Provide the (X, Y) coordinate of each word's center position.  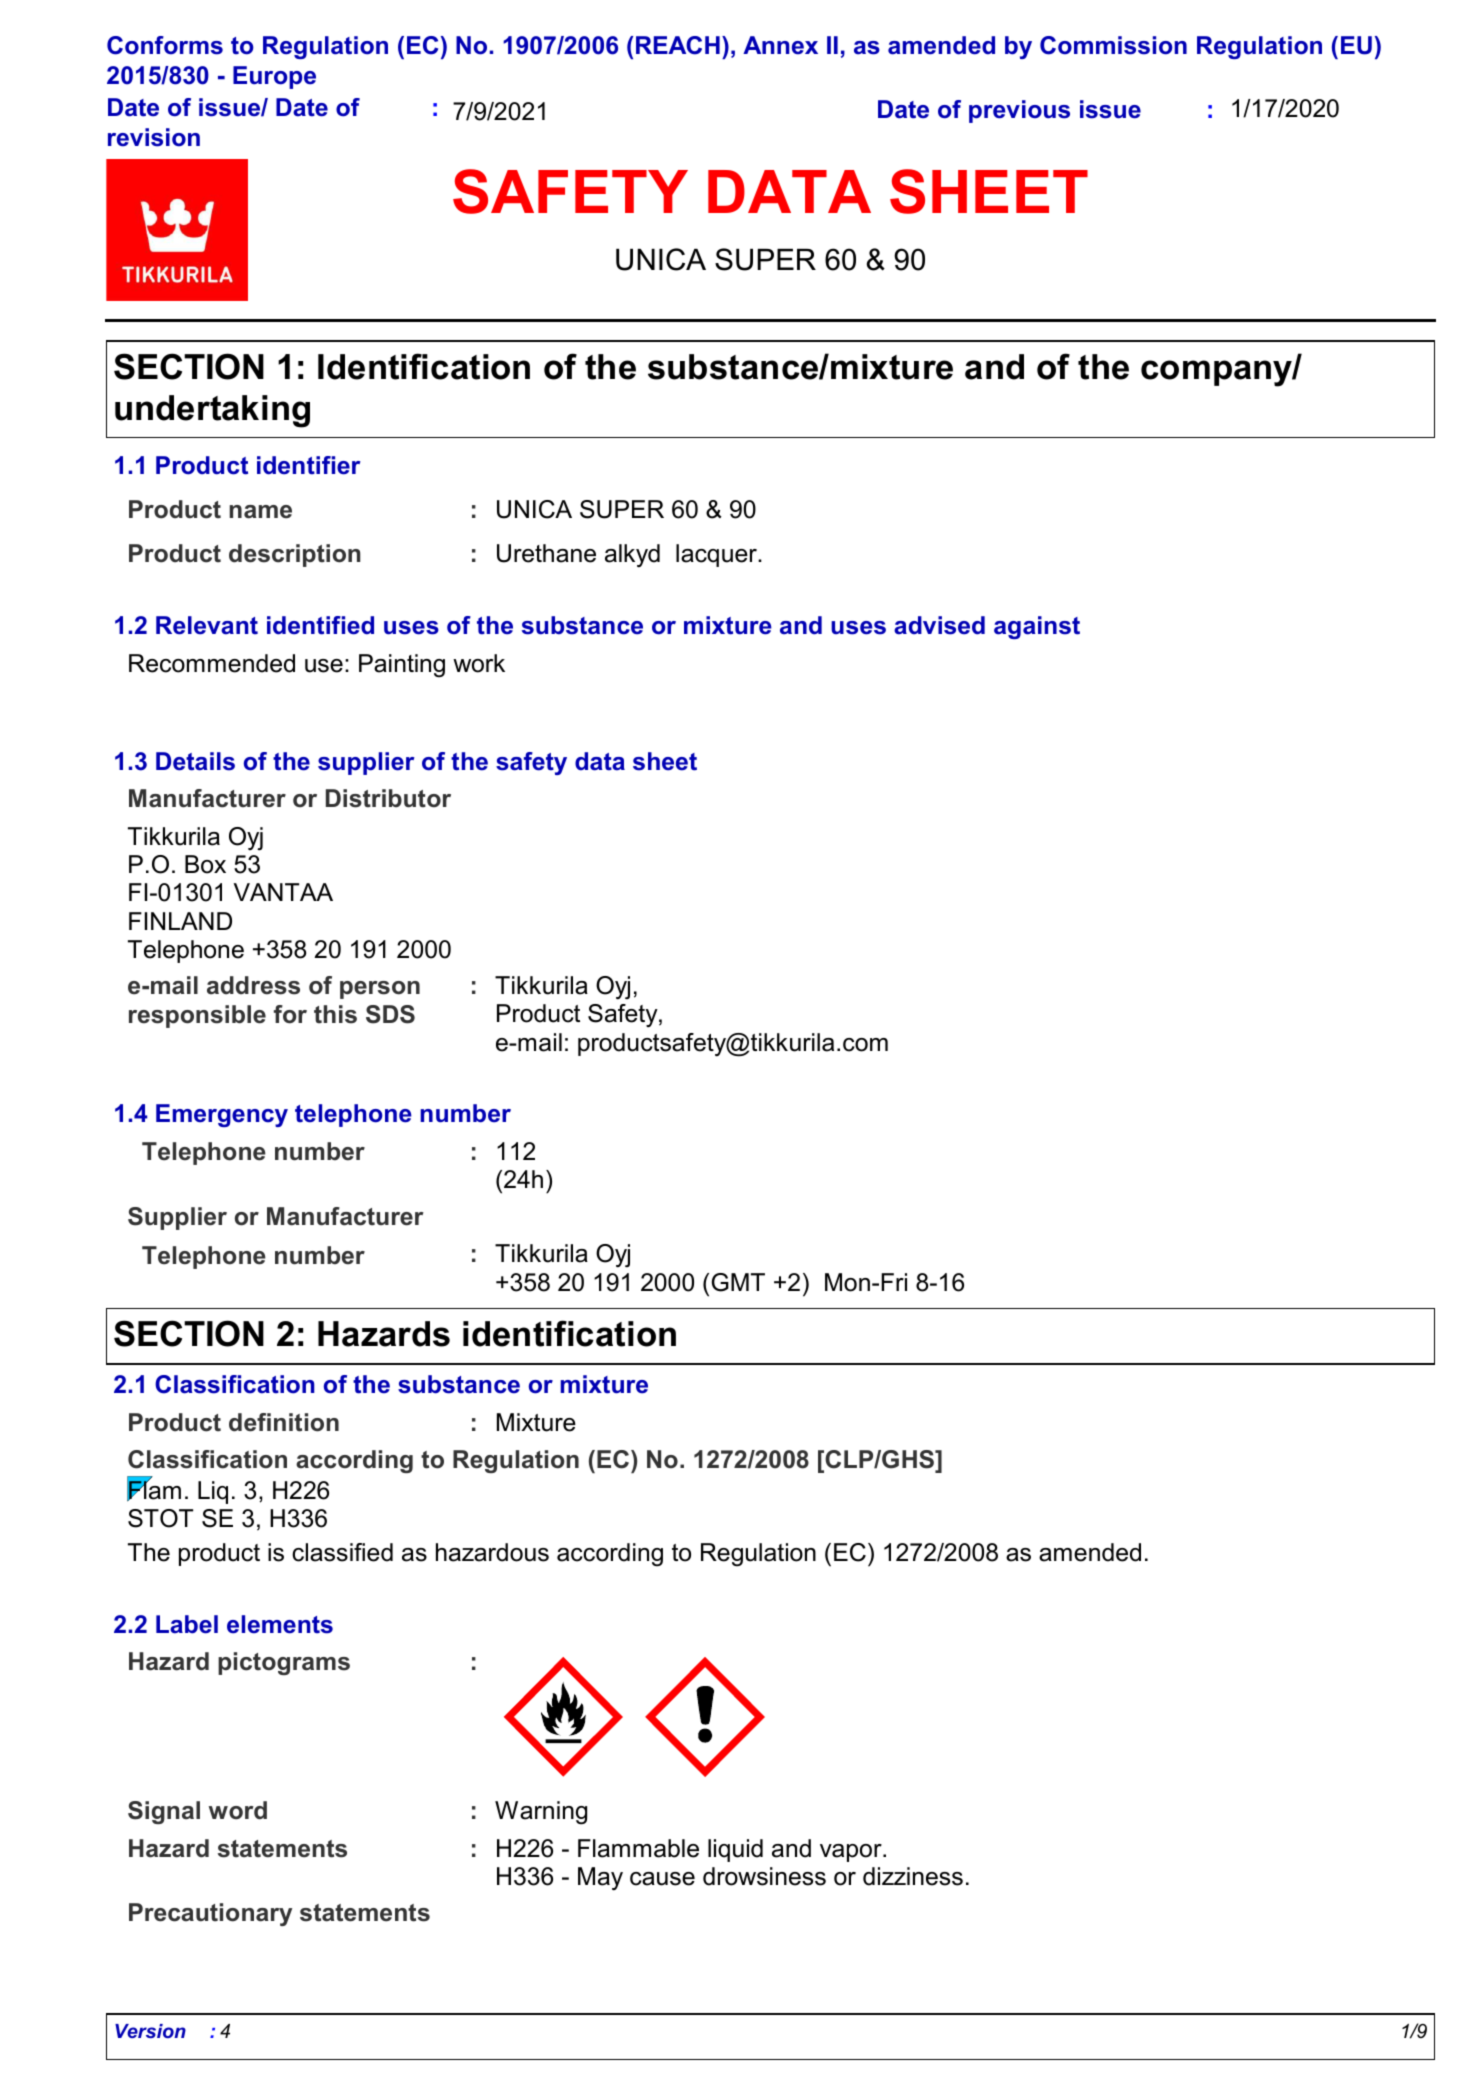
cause (662, 1879)
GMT (738, 1282)
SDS (390, 1014)
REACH (678, 45)
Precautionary (210, 1914)
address (253, 985)
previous (1019, 111)
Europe (274, 77)
